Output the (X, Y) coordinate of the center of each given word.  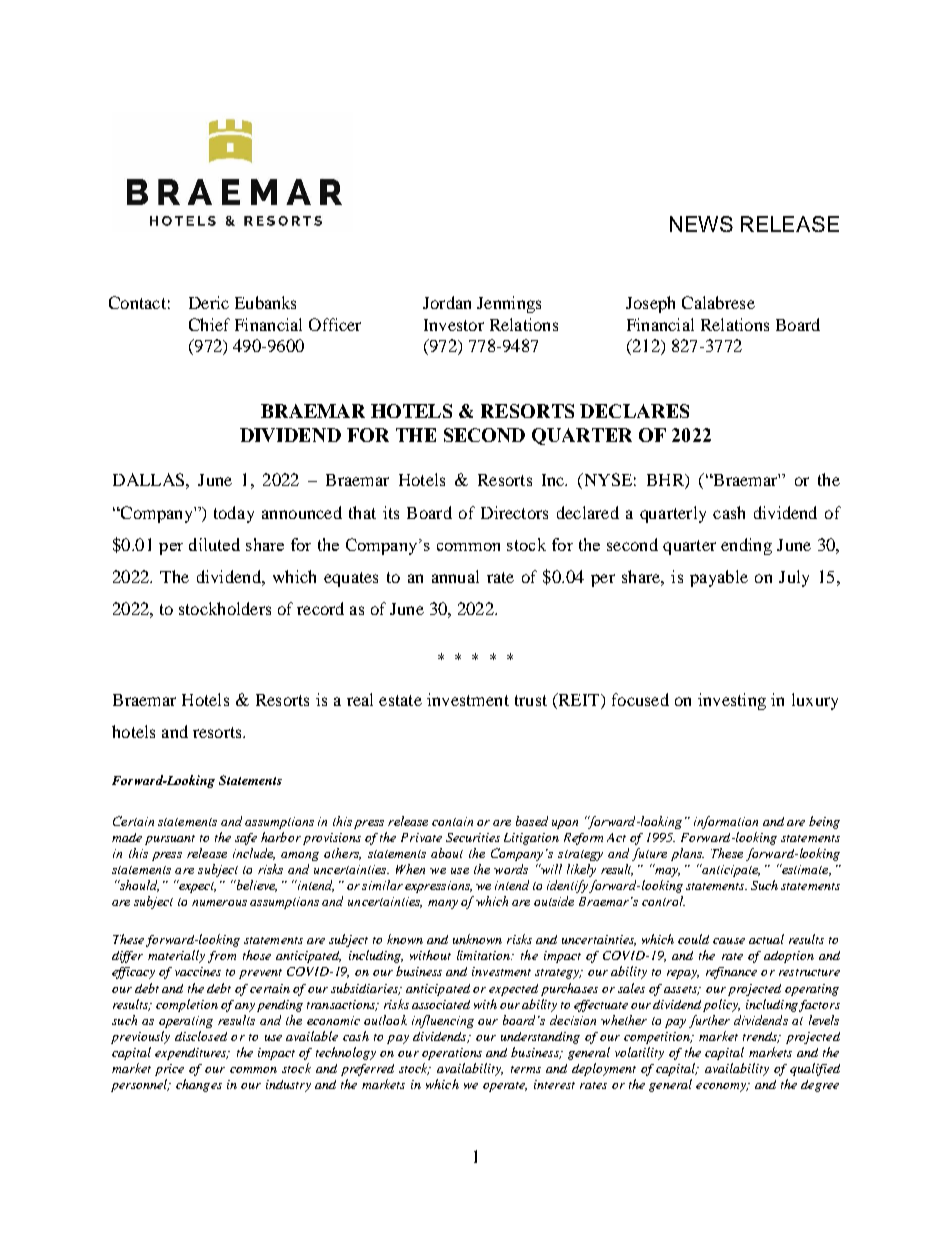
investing (732, 701)
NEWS (701, 224)
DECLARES (634, 411)
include (254, 854)
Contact (137, 302)
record (320, 608)
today (234, 514)
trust (531, 700)
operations (452, 1054)
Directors (514, 512)
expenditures (192, 1054)
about (447, 853)
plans (687, 854)
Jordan (447, 302)
